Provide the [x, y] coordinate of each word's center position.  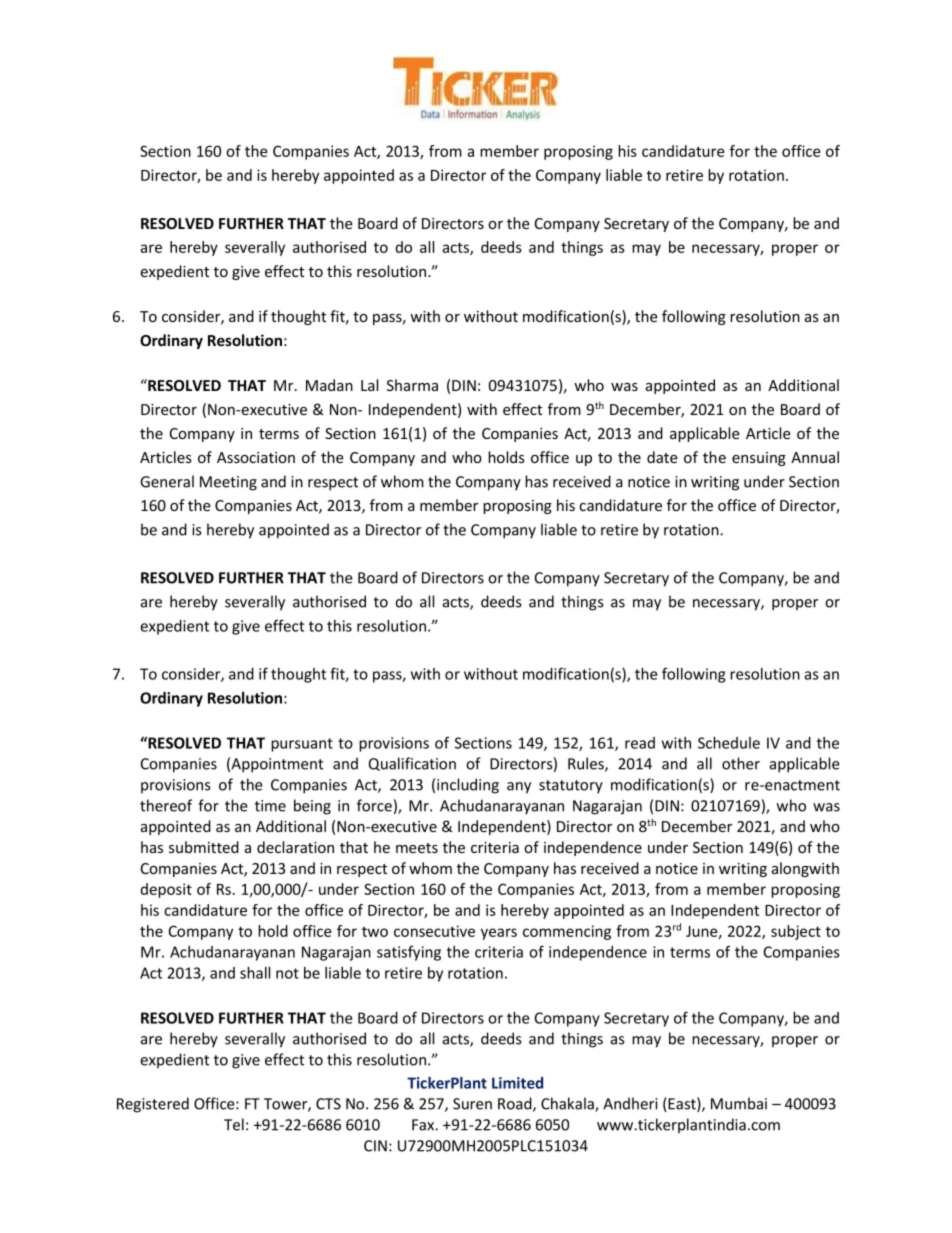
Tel [234, 1124]
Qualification [412, 764]
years [499, 934]
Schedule [729, 743]
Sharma [412, 385]
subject [796, 932]
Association [256, 457]
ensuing [759, 459]
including [468, 786]
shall [255, 973]
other [741, 763]
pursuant [302, 745]
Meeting [228, 483]
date [662, 457]
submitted [204, 847]
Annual [815, 457]
